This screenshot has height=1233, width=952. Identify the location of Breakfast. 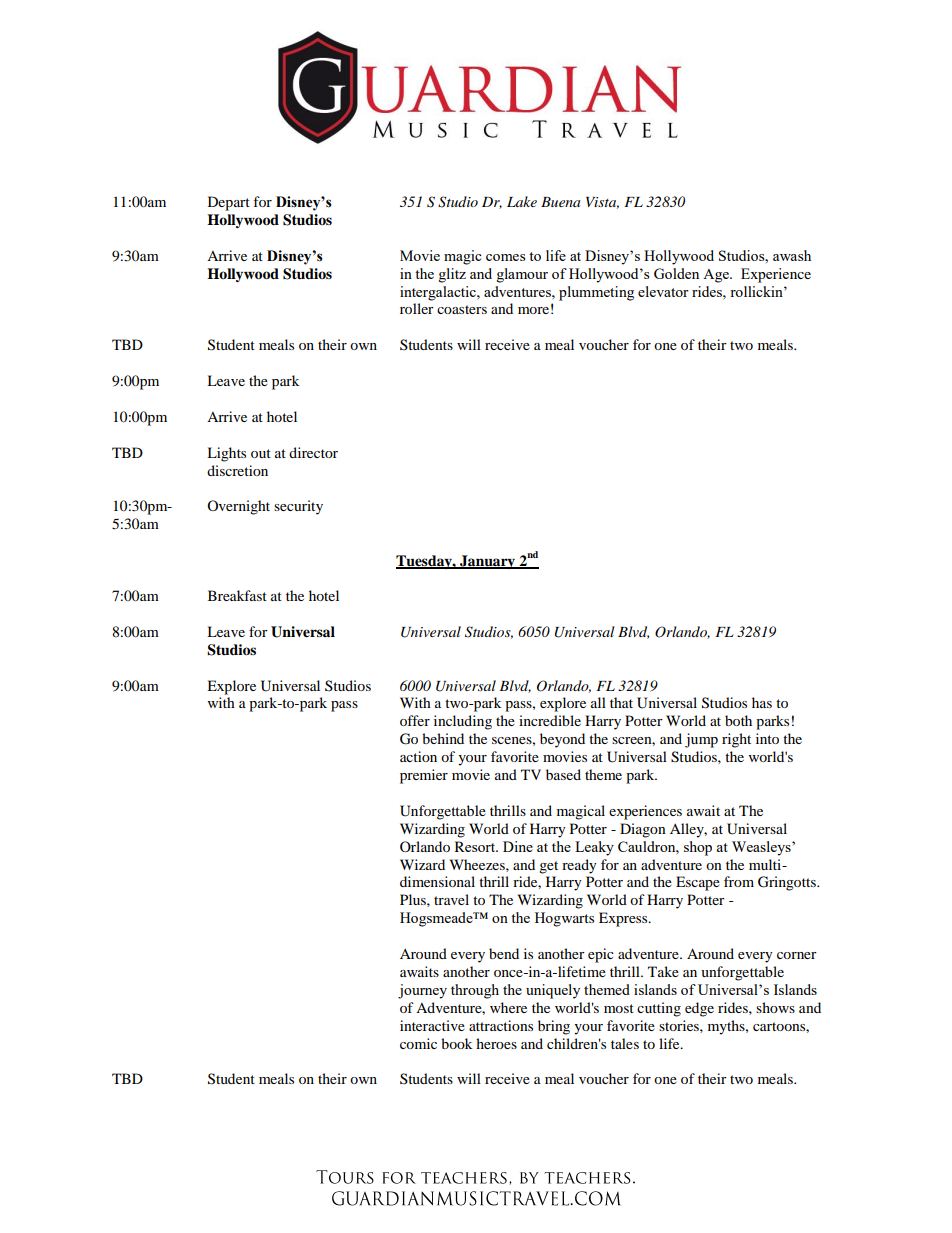
(237, 595).
